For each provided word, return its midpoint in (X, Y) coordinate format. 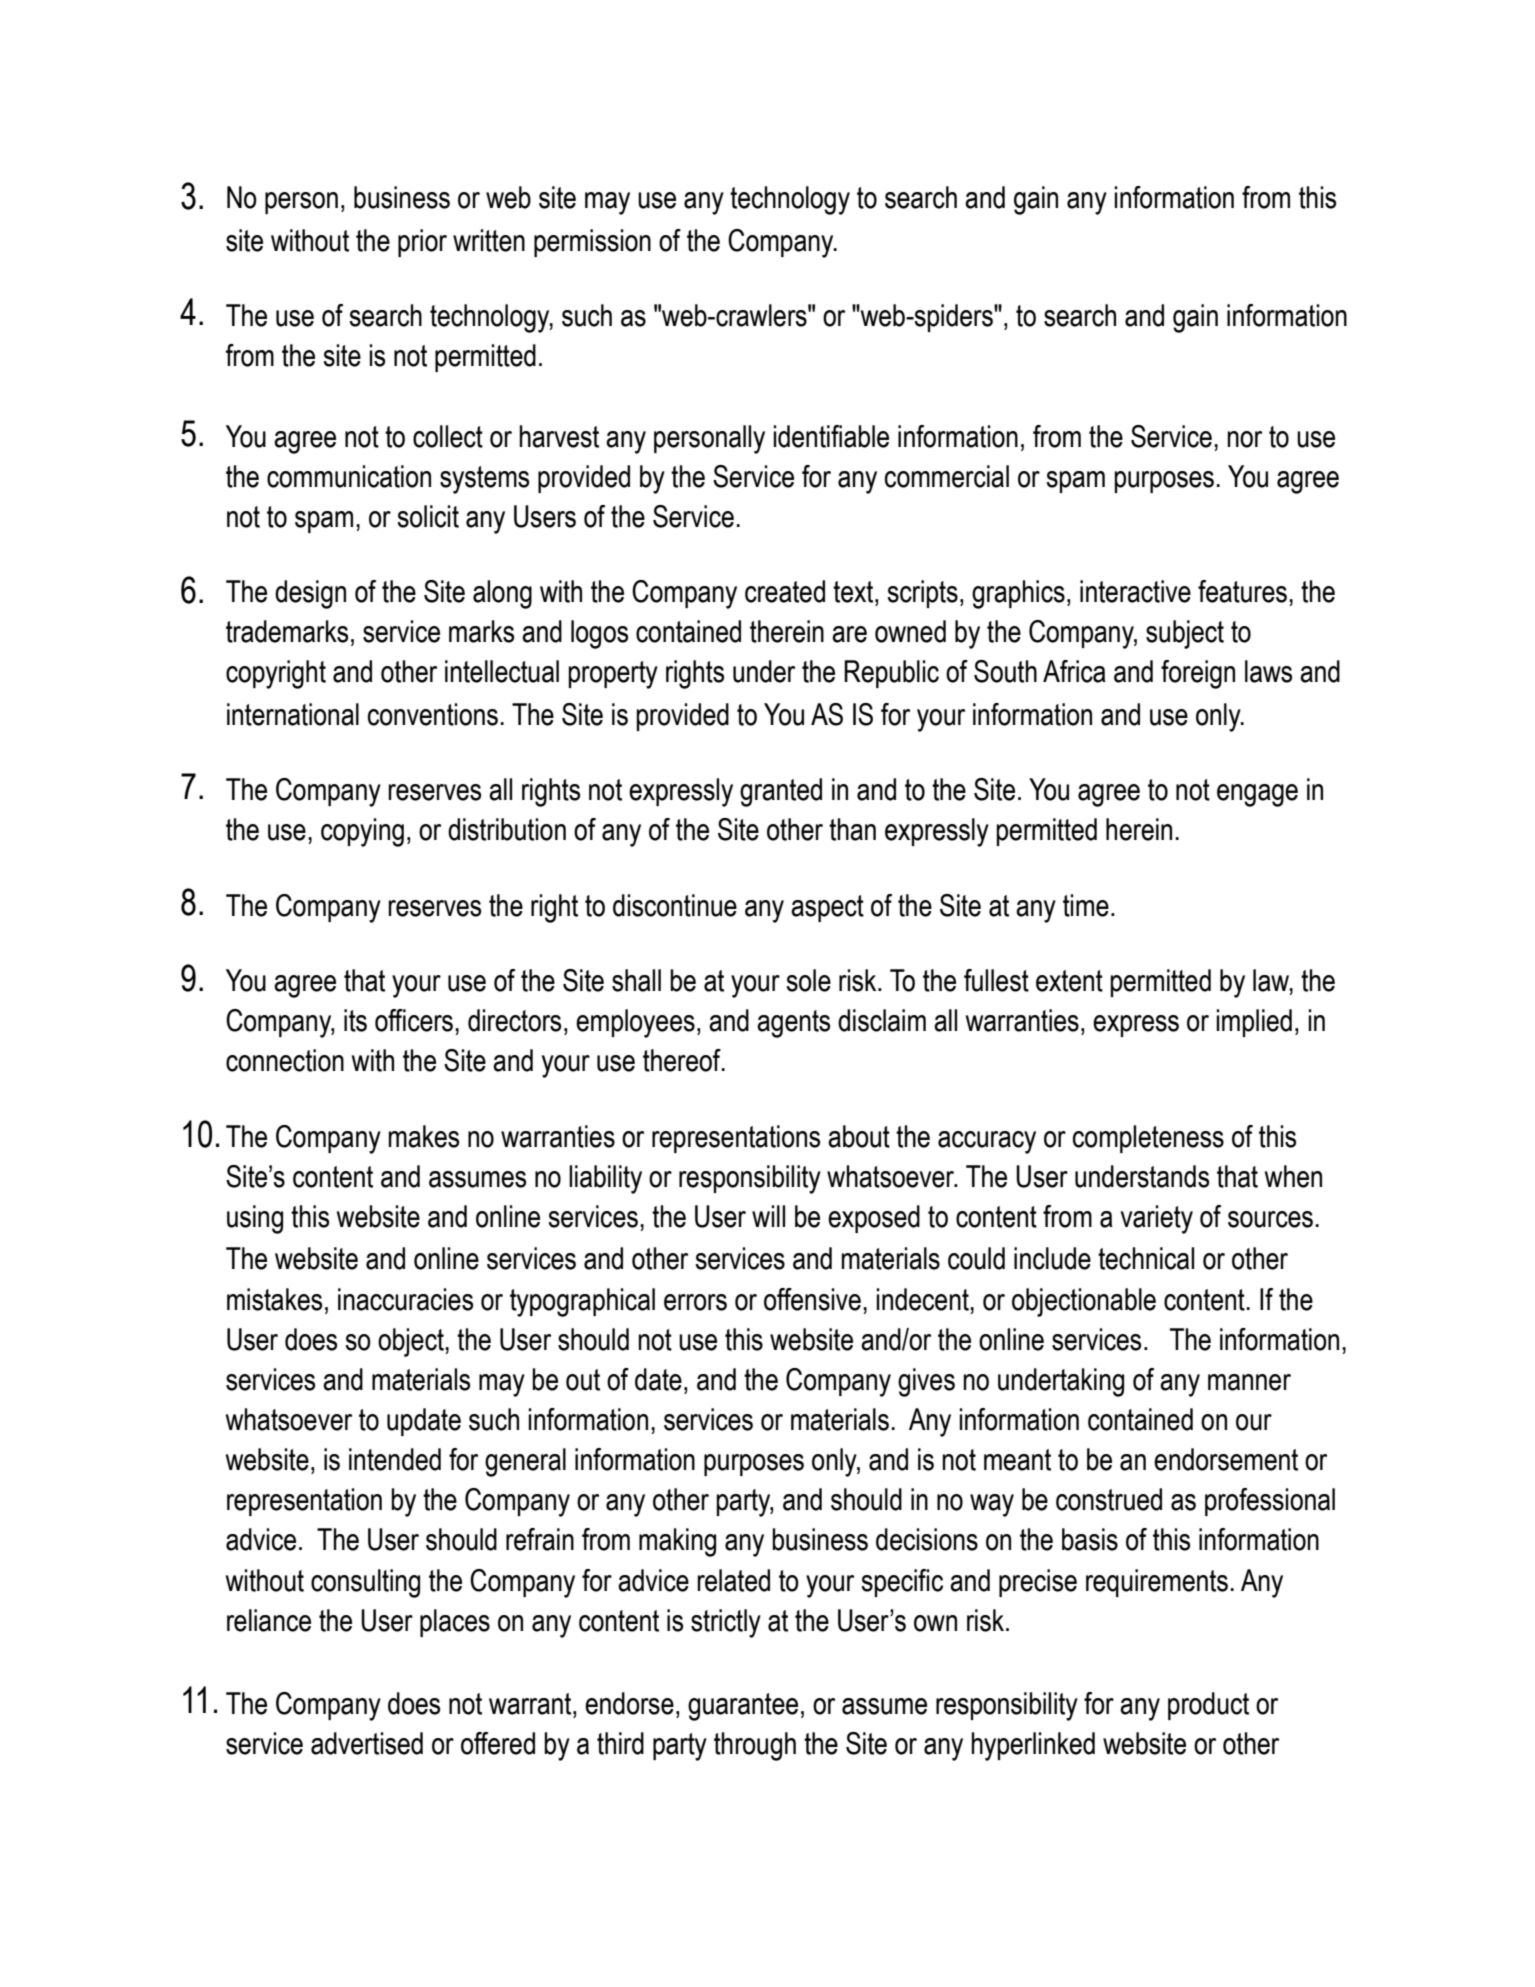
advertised (367, 1743)
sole (808, 980)
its (355, 1020)
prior (422, 243)
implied (1254, 1023)
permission (592, 243)
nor (1244, 439)
